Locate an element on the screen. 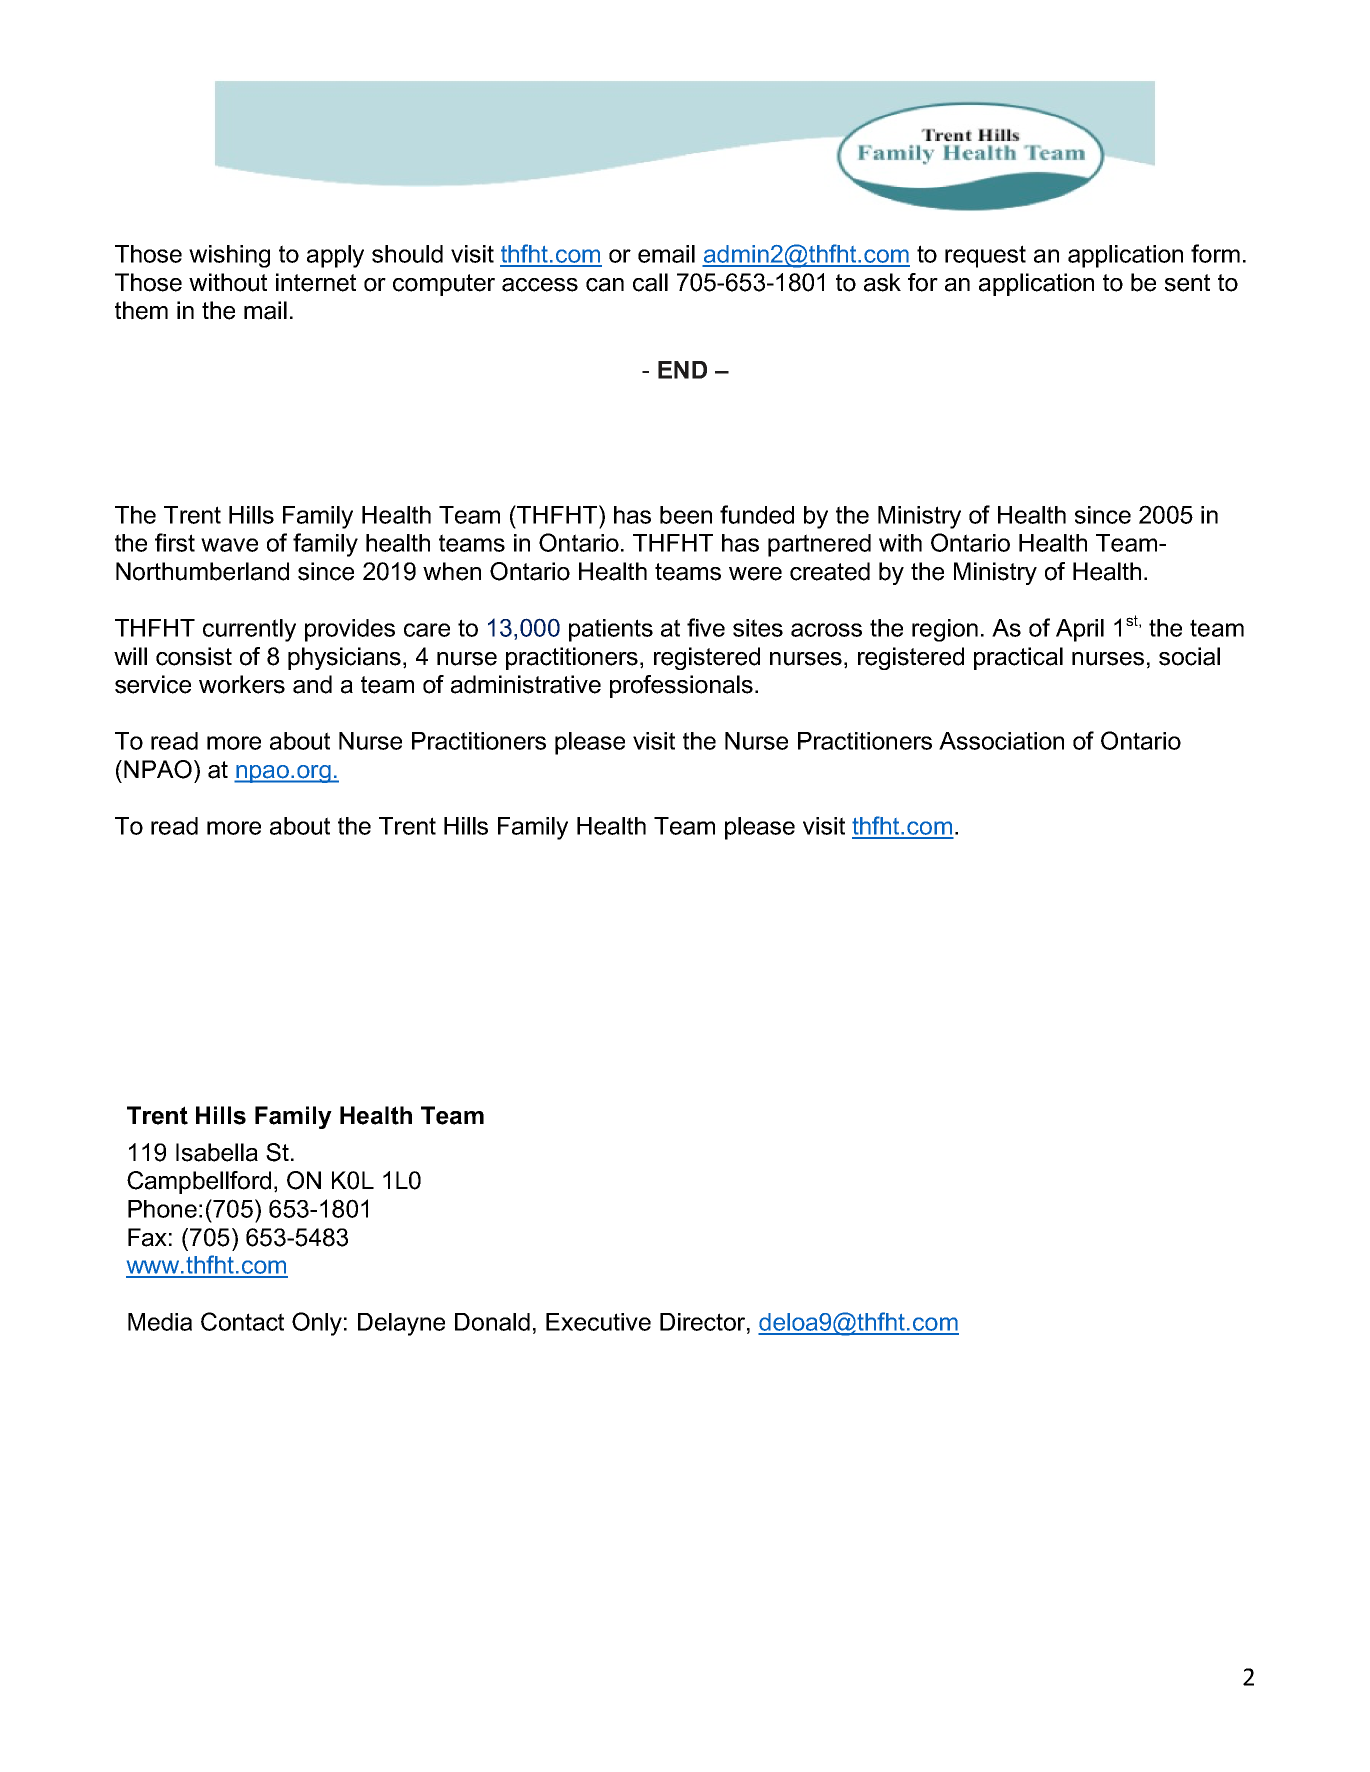 Image resolution: width=1370 pixels, height=1772 pixels. Contact is located at coordinates (242, 1321).
